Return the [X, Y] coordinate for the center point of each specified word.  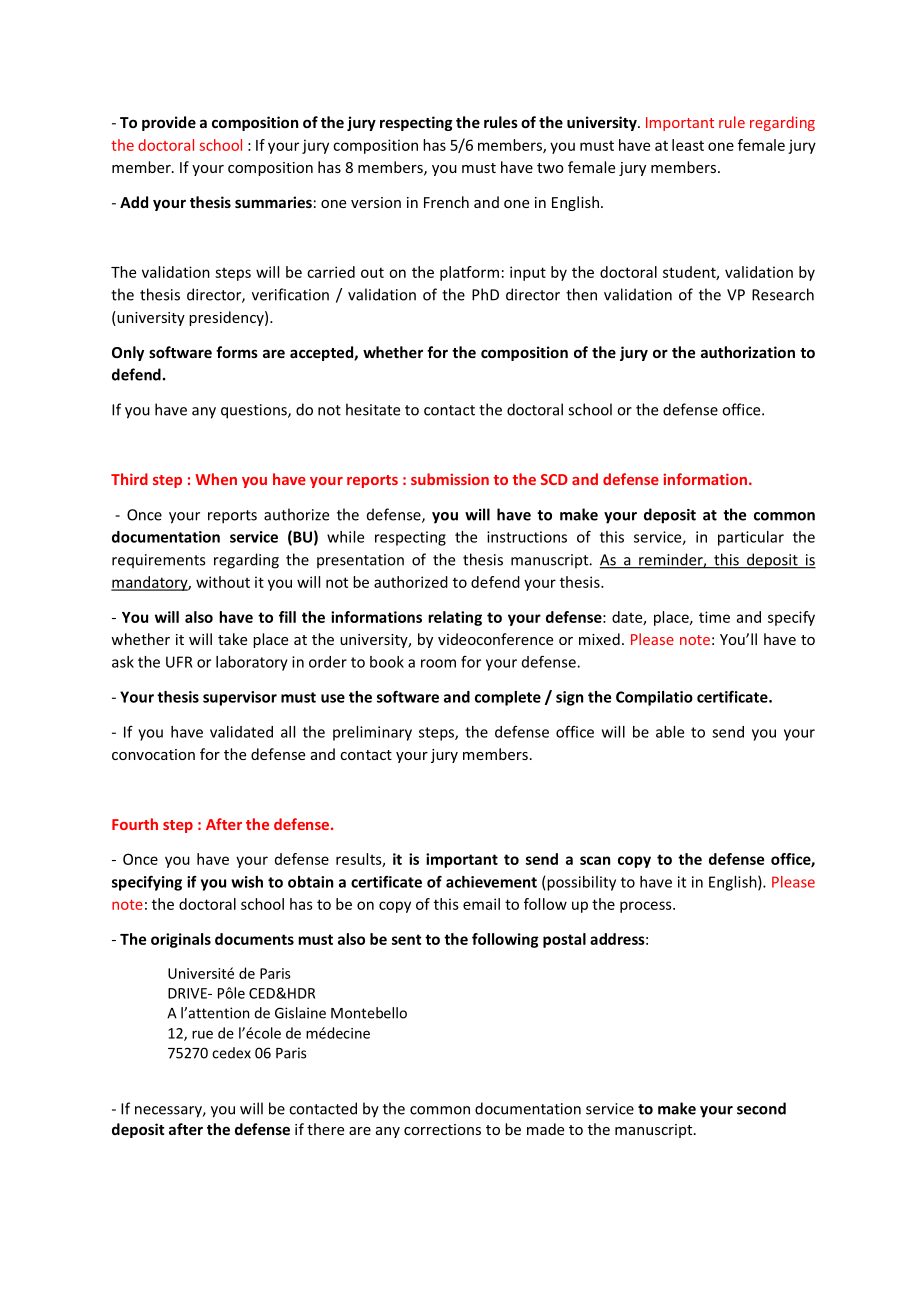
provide [169, 123]
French [446, 202]
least [688, 145]
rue [202, 1034]
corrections [442, 1129]
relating [455, 618]
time [714, 617]
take [232, 639]
